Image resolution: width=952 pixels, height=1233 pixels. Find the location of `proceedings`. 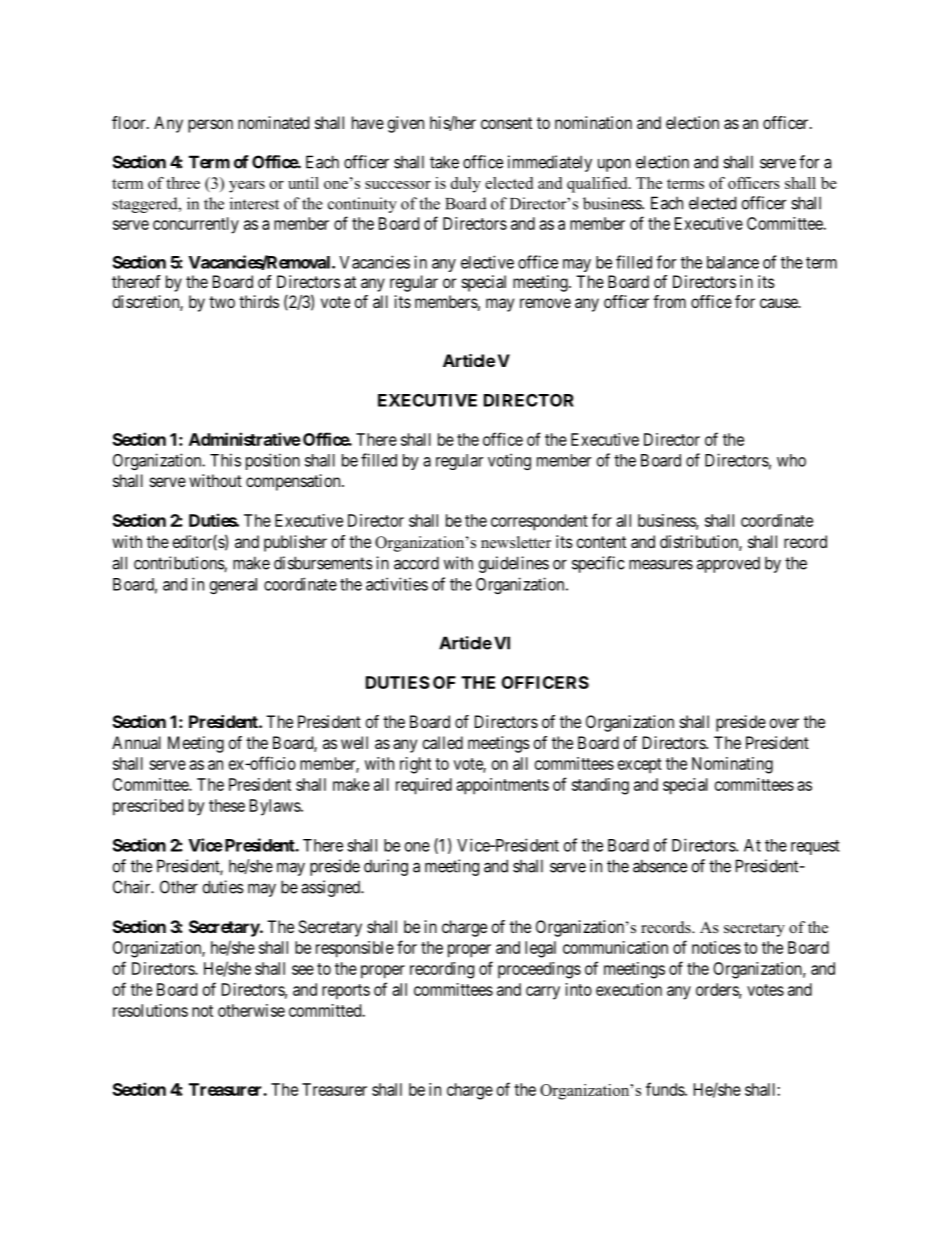

proceedings is located at coordinates (539, 970).
